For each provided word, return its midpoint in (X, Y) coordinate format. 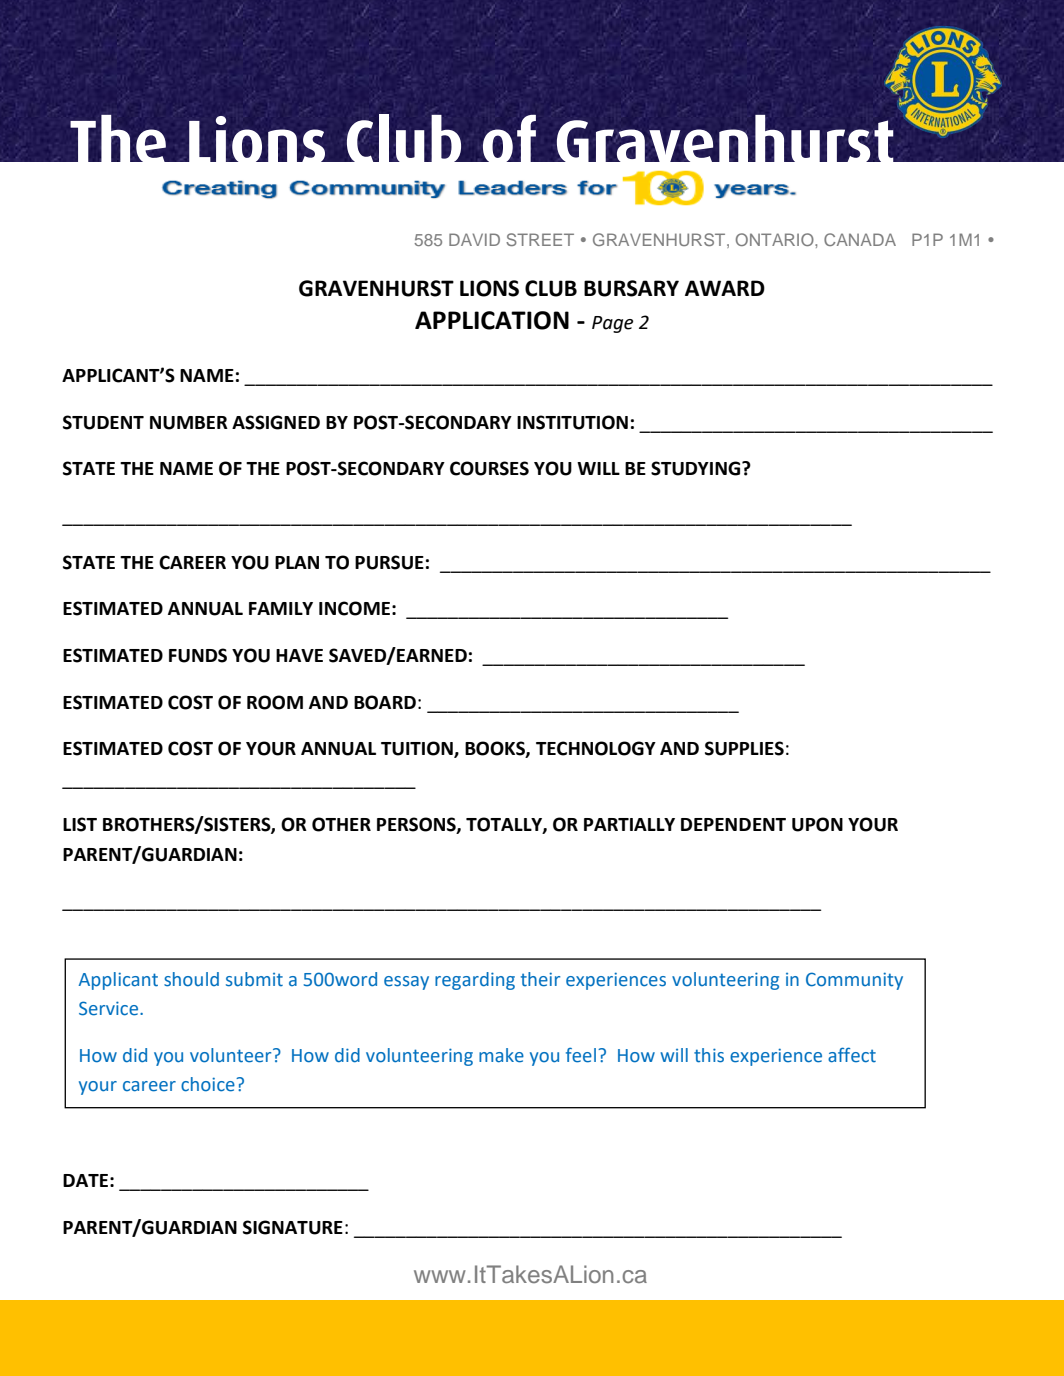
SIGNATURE (293, 1227)
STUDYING (697, 468)
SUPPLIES (744, 748)
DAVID (474, 239)
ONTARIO (776, 239)
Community (854, 981)
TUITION (418, 749)
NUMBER (189, 423)
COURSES (489, 468)
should (191, 979)
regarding (475, 981)
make (501, 1055)
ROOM (275, 702)
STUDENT (103, 422)
